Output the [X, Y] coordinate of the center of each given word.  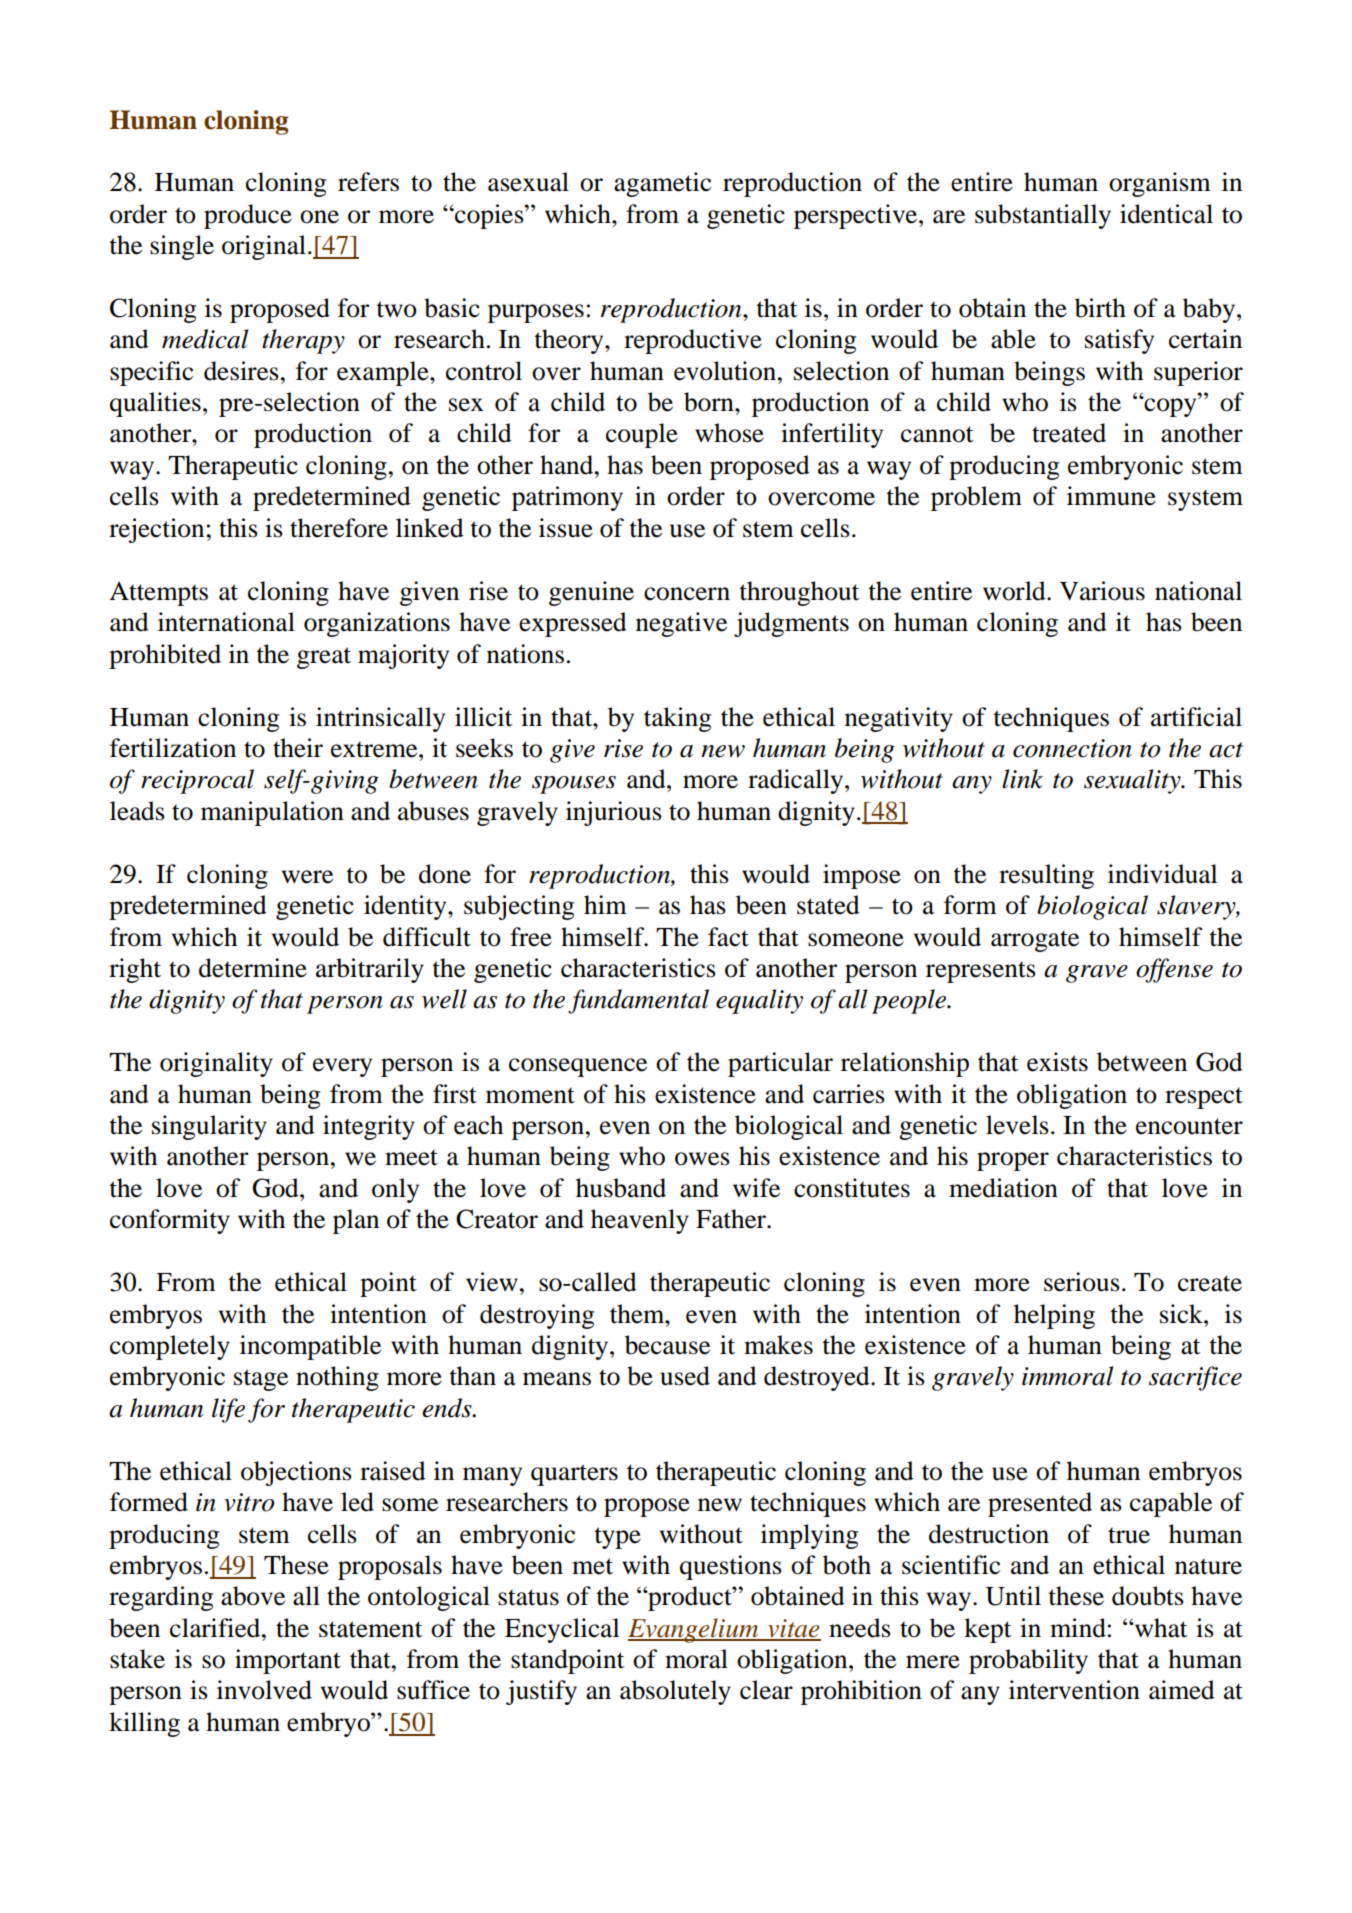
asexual [528, 182]
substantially [1043, 216]
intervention [1074, 1690]
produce [248, 216]
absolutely [675, 1692]
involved [264, 1690]
